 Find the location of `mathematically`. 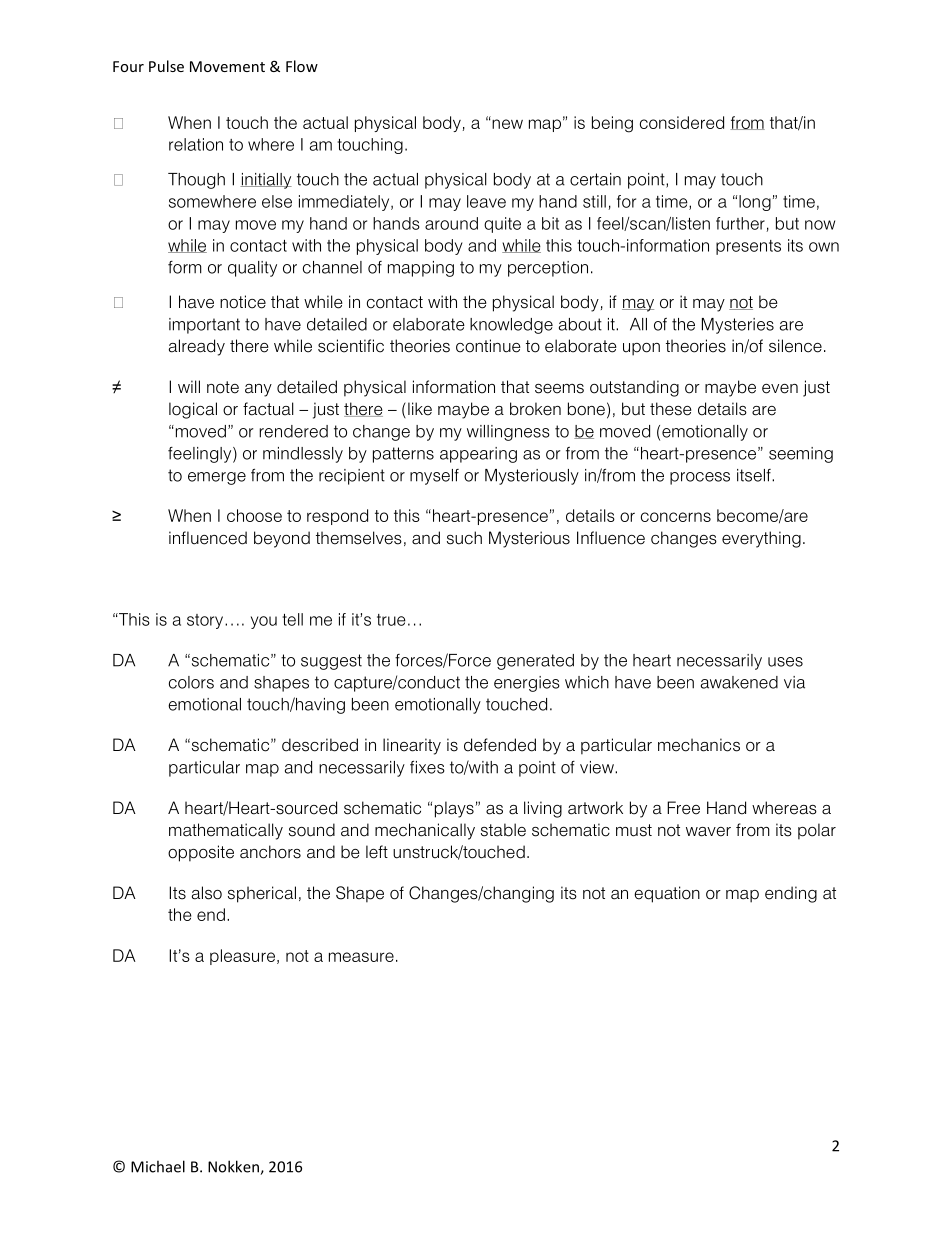

mathematically is located at coordinates (226, 831).
